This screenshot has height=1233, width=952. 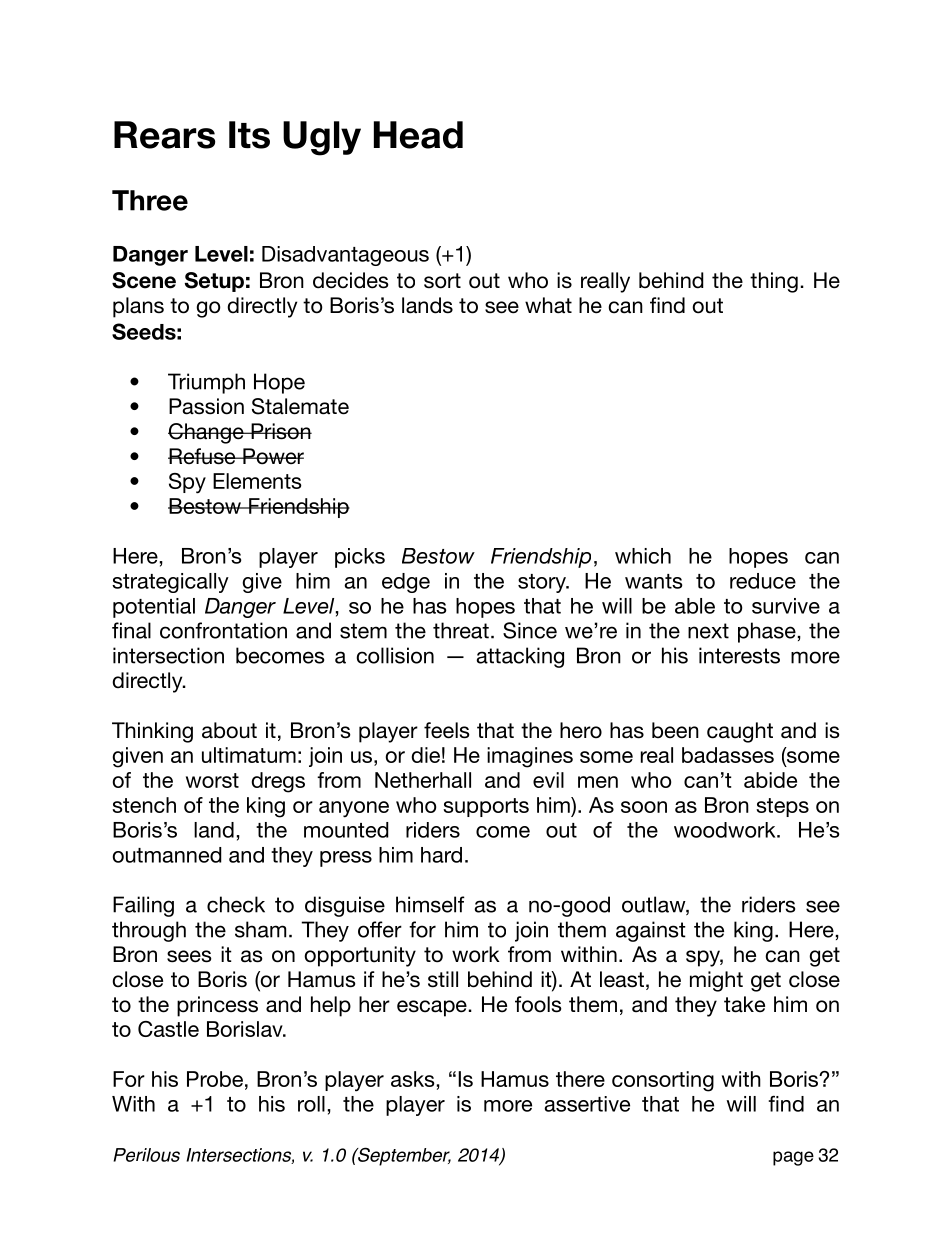 I want to click on Its, so click(x=249, y=135).
